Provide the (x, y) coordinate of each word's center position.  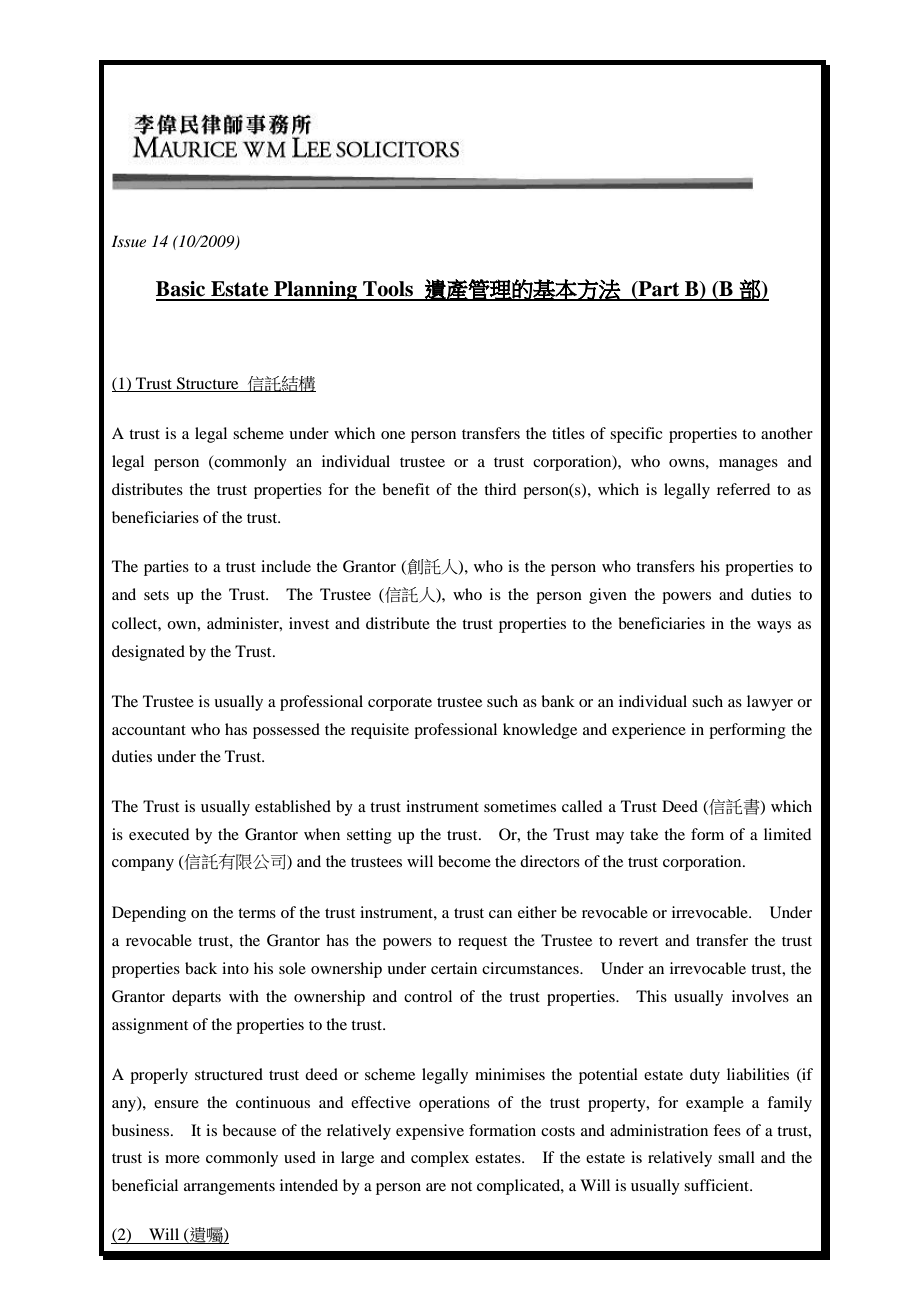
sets (156, 595)
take (644, 834)
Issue (129, 241)
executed (159, 834)
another (787, 433)
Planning (316, 291)
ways (774, 627)
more (182, 1159)
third (500, 489)
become (464, 861)
